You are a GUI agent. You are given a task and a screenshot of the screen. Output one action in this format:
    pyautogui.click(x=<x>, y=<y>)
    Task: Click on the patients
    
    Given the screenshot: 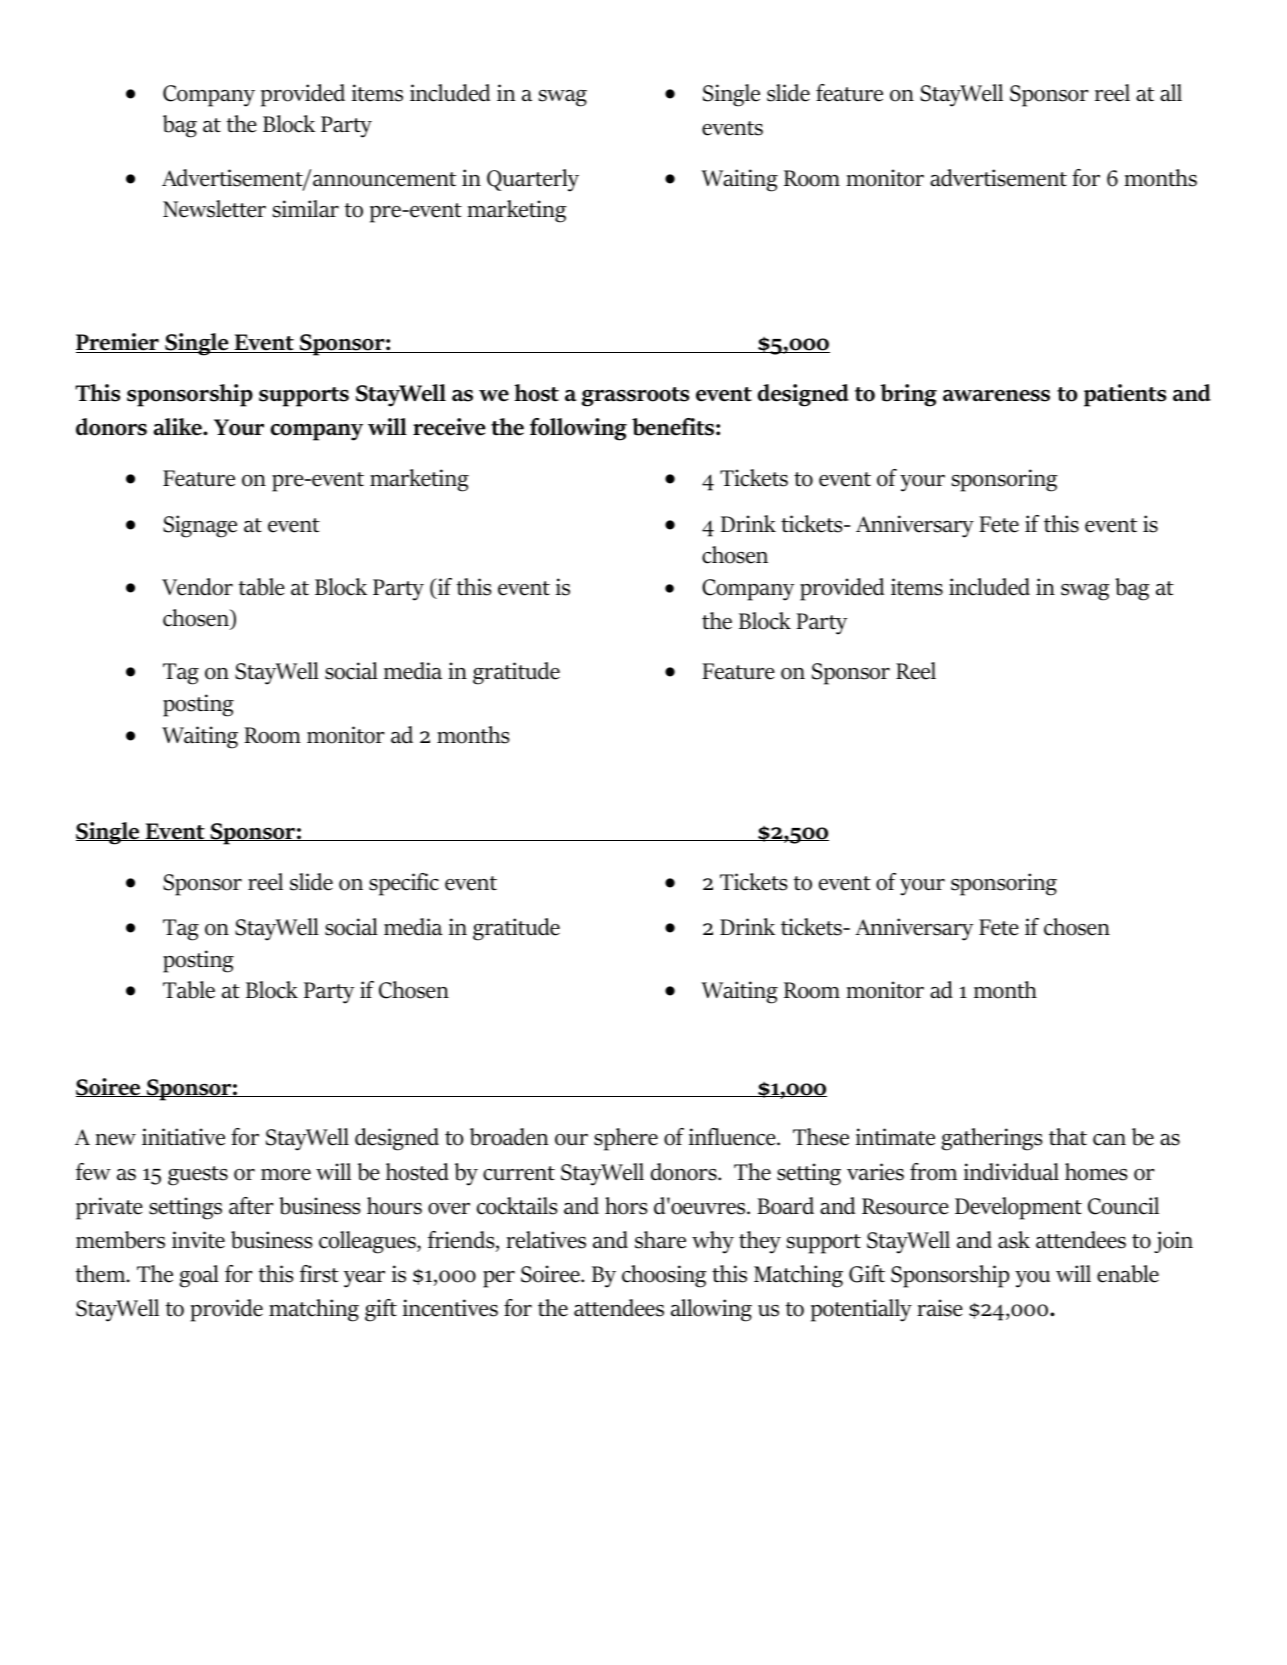 What is the action you would take?
    pyautogui.click(x=1125, y=395)
